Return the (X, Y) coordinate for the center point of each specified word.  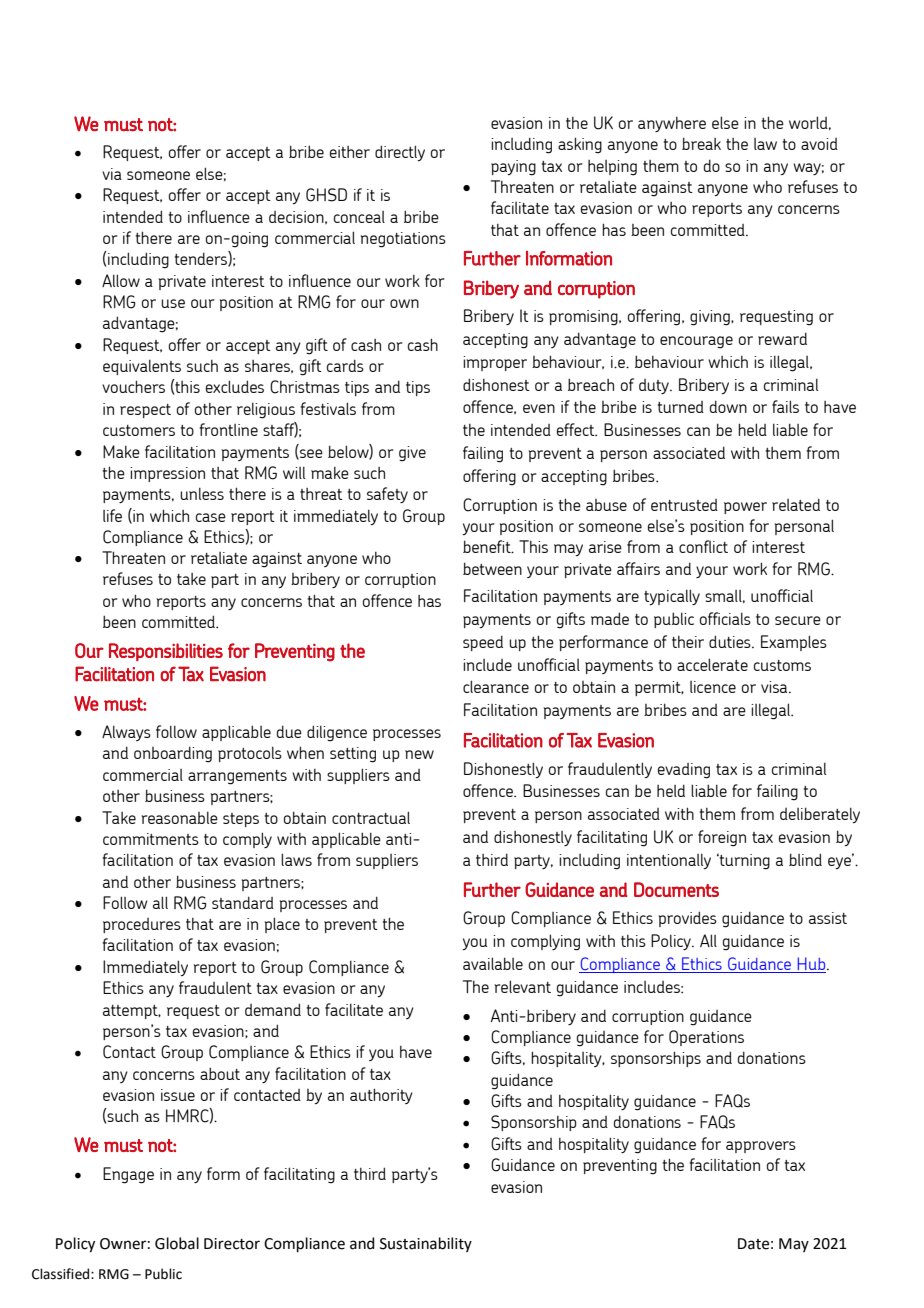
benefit (488, 546)
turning (743, 861)
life (112, 515)
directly (400, 153)
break (701, 143)
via (112, 174)
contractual (371, 817)
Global (177, 1243)
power (745, 508)
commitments (151, 839)
